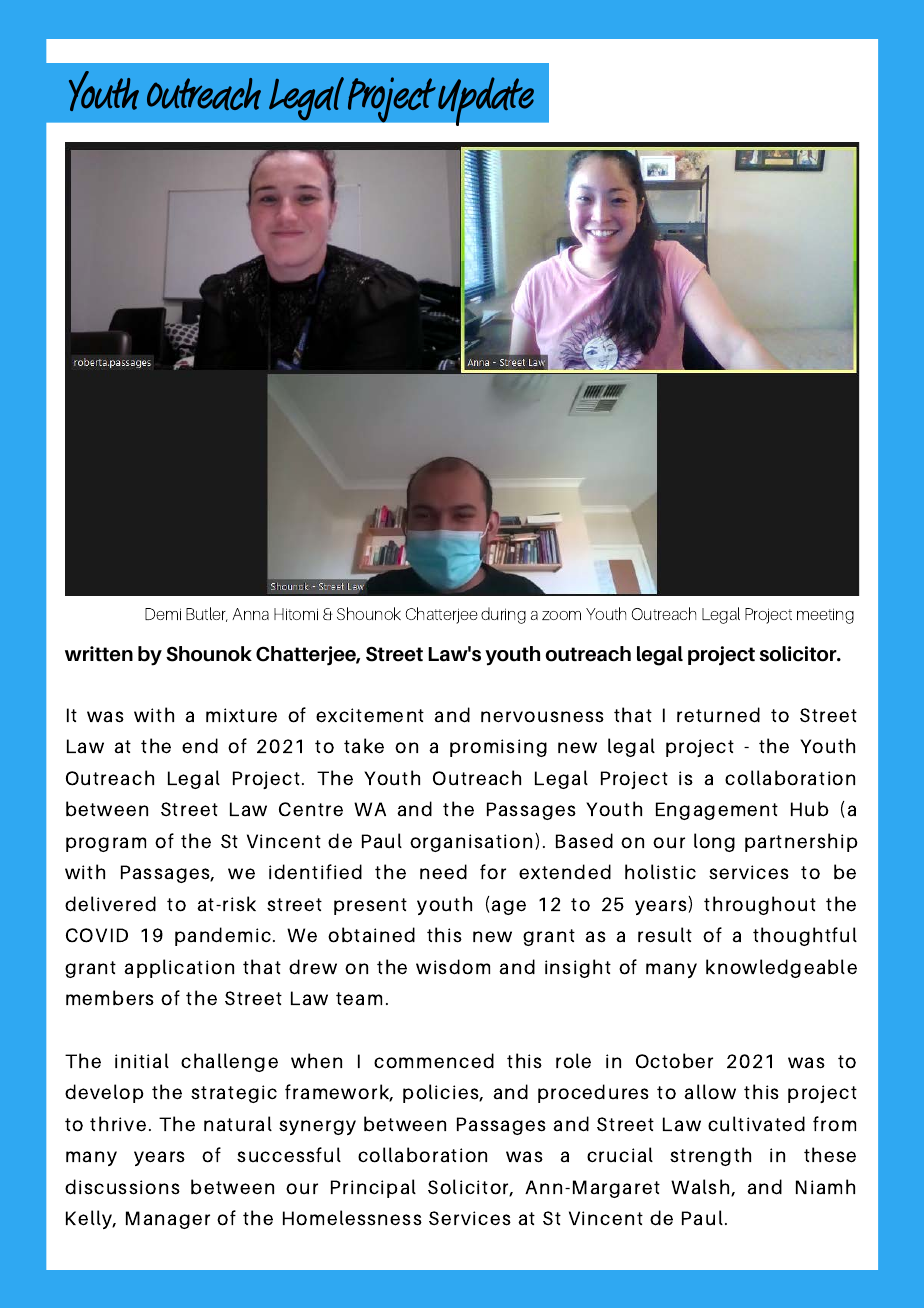 This screenshot has width=924, height=1308. Describe the element at coordinates (370, 906) in the screenshot. I see `present` at that location.
